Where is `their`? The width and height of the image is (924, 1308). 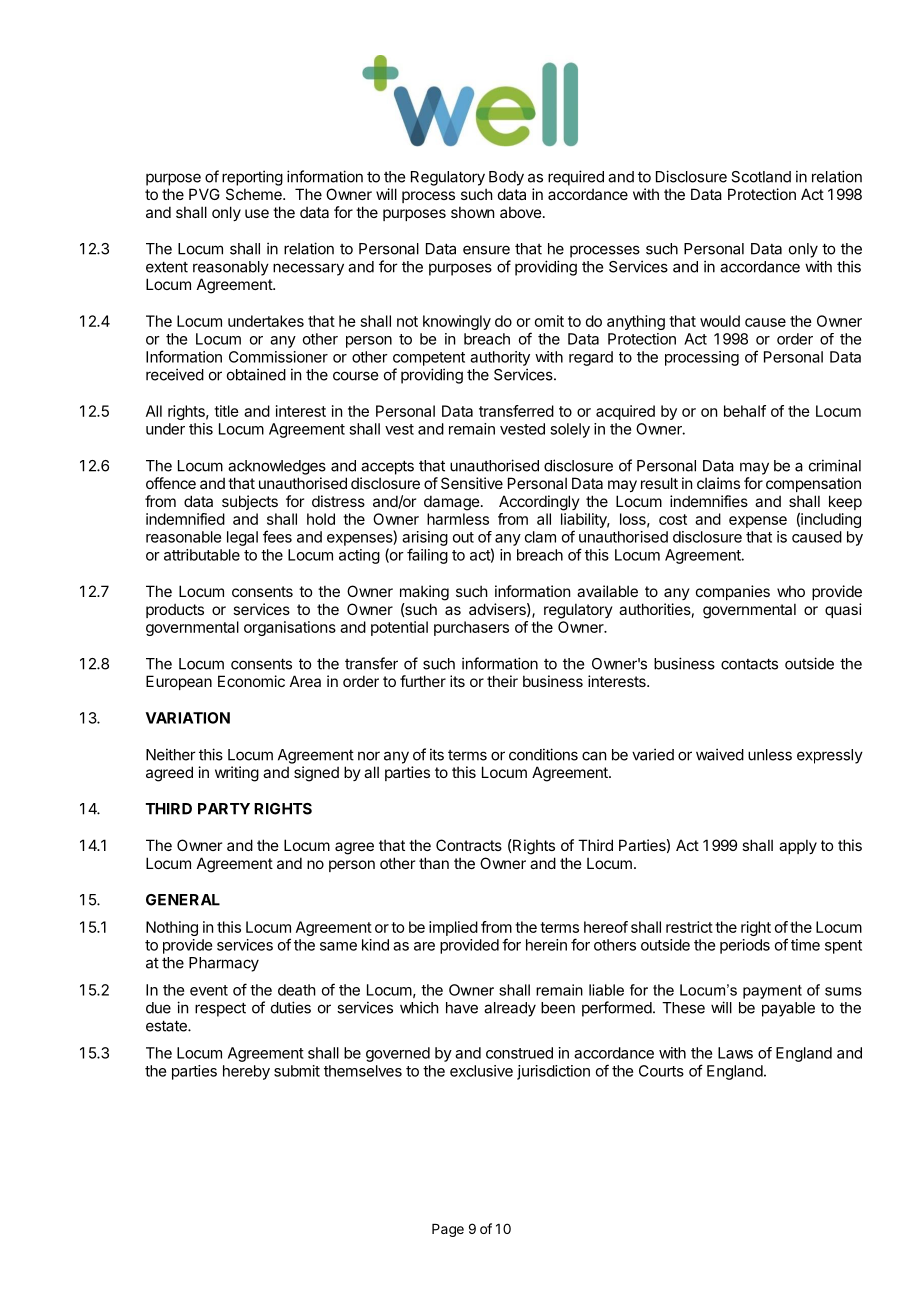
their is located at coordinates (502, 681).
